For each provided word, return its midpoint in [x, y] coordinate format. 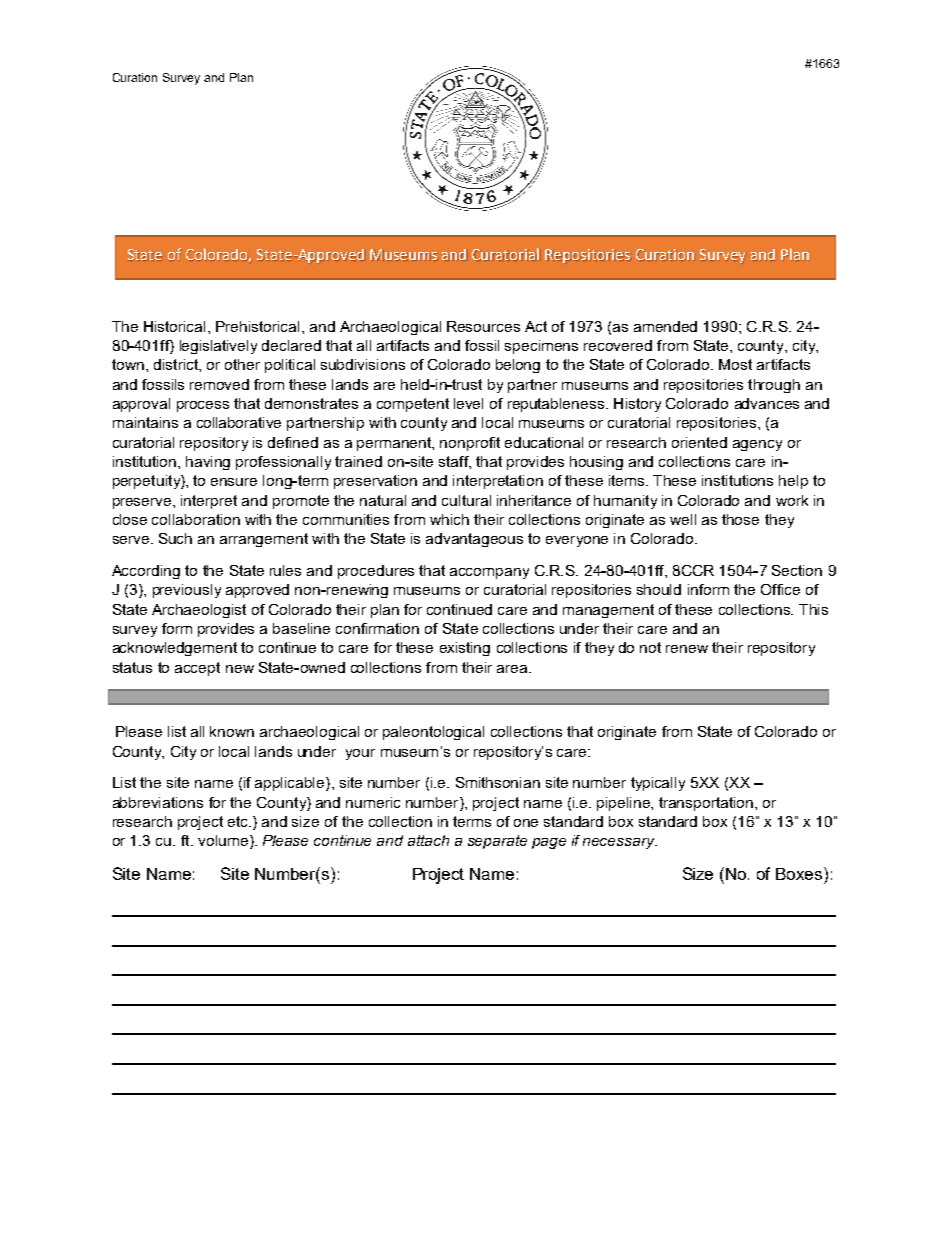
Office [780, 589]
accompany [489, 573]
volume [223, 840]
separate [497, 842]
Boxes [800, 873]
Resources [483, 326]
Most [735, 364]
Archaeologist [199, 611]
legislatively [218, 347]
